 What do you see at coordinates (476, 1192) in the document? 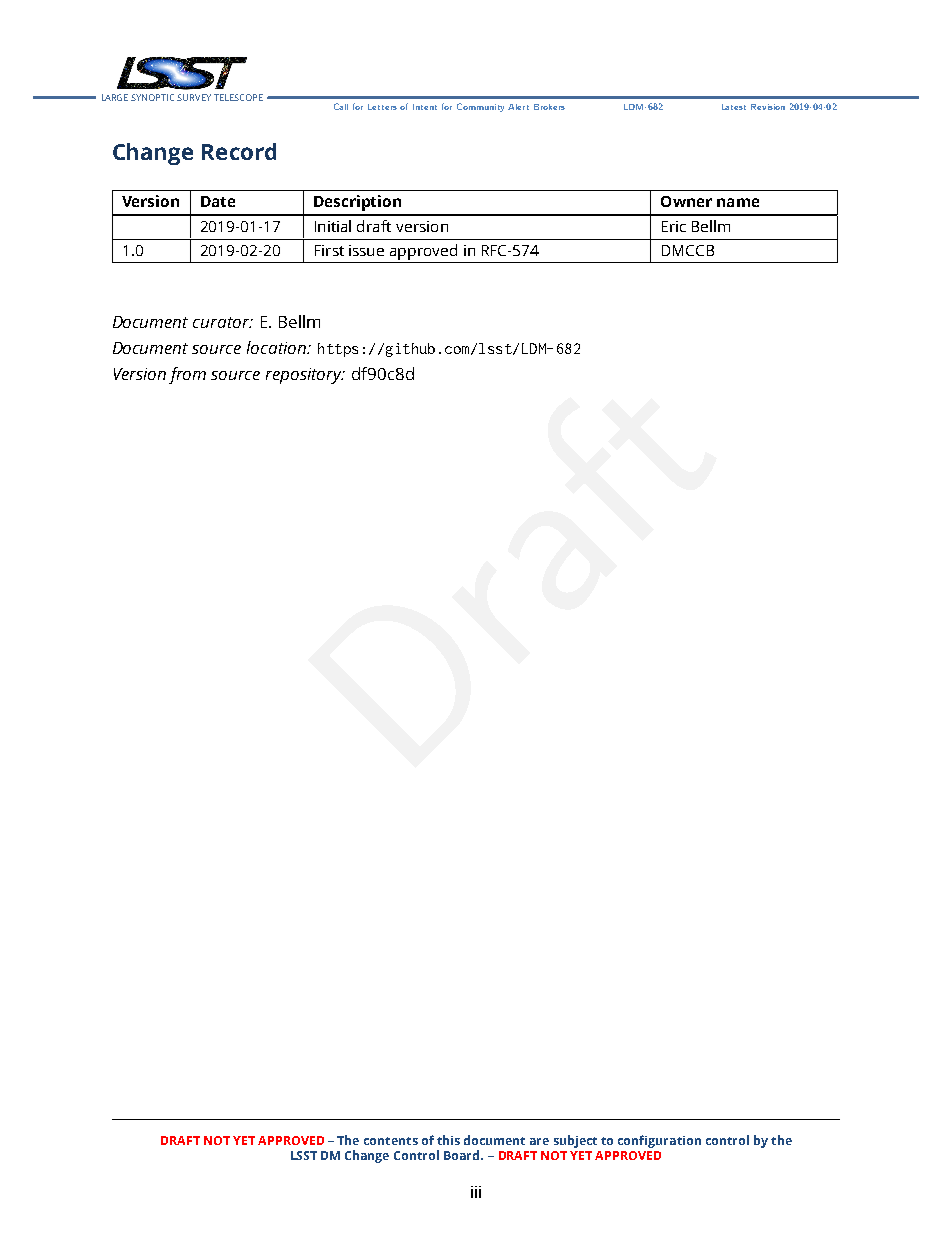
I see `iii` at bounding box center [476, 1192].
